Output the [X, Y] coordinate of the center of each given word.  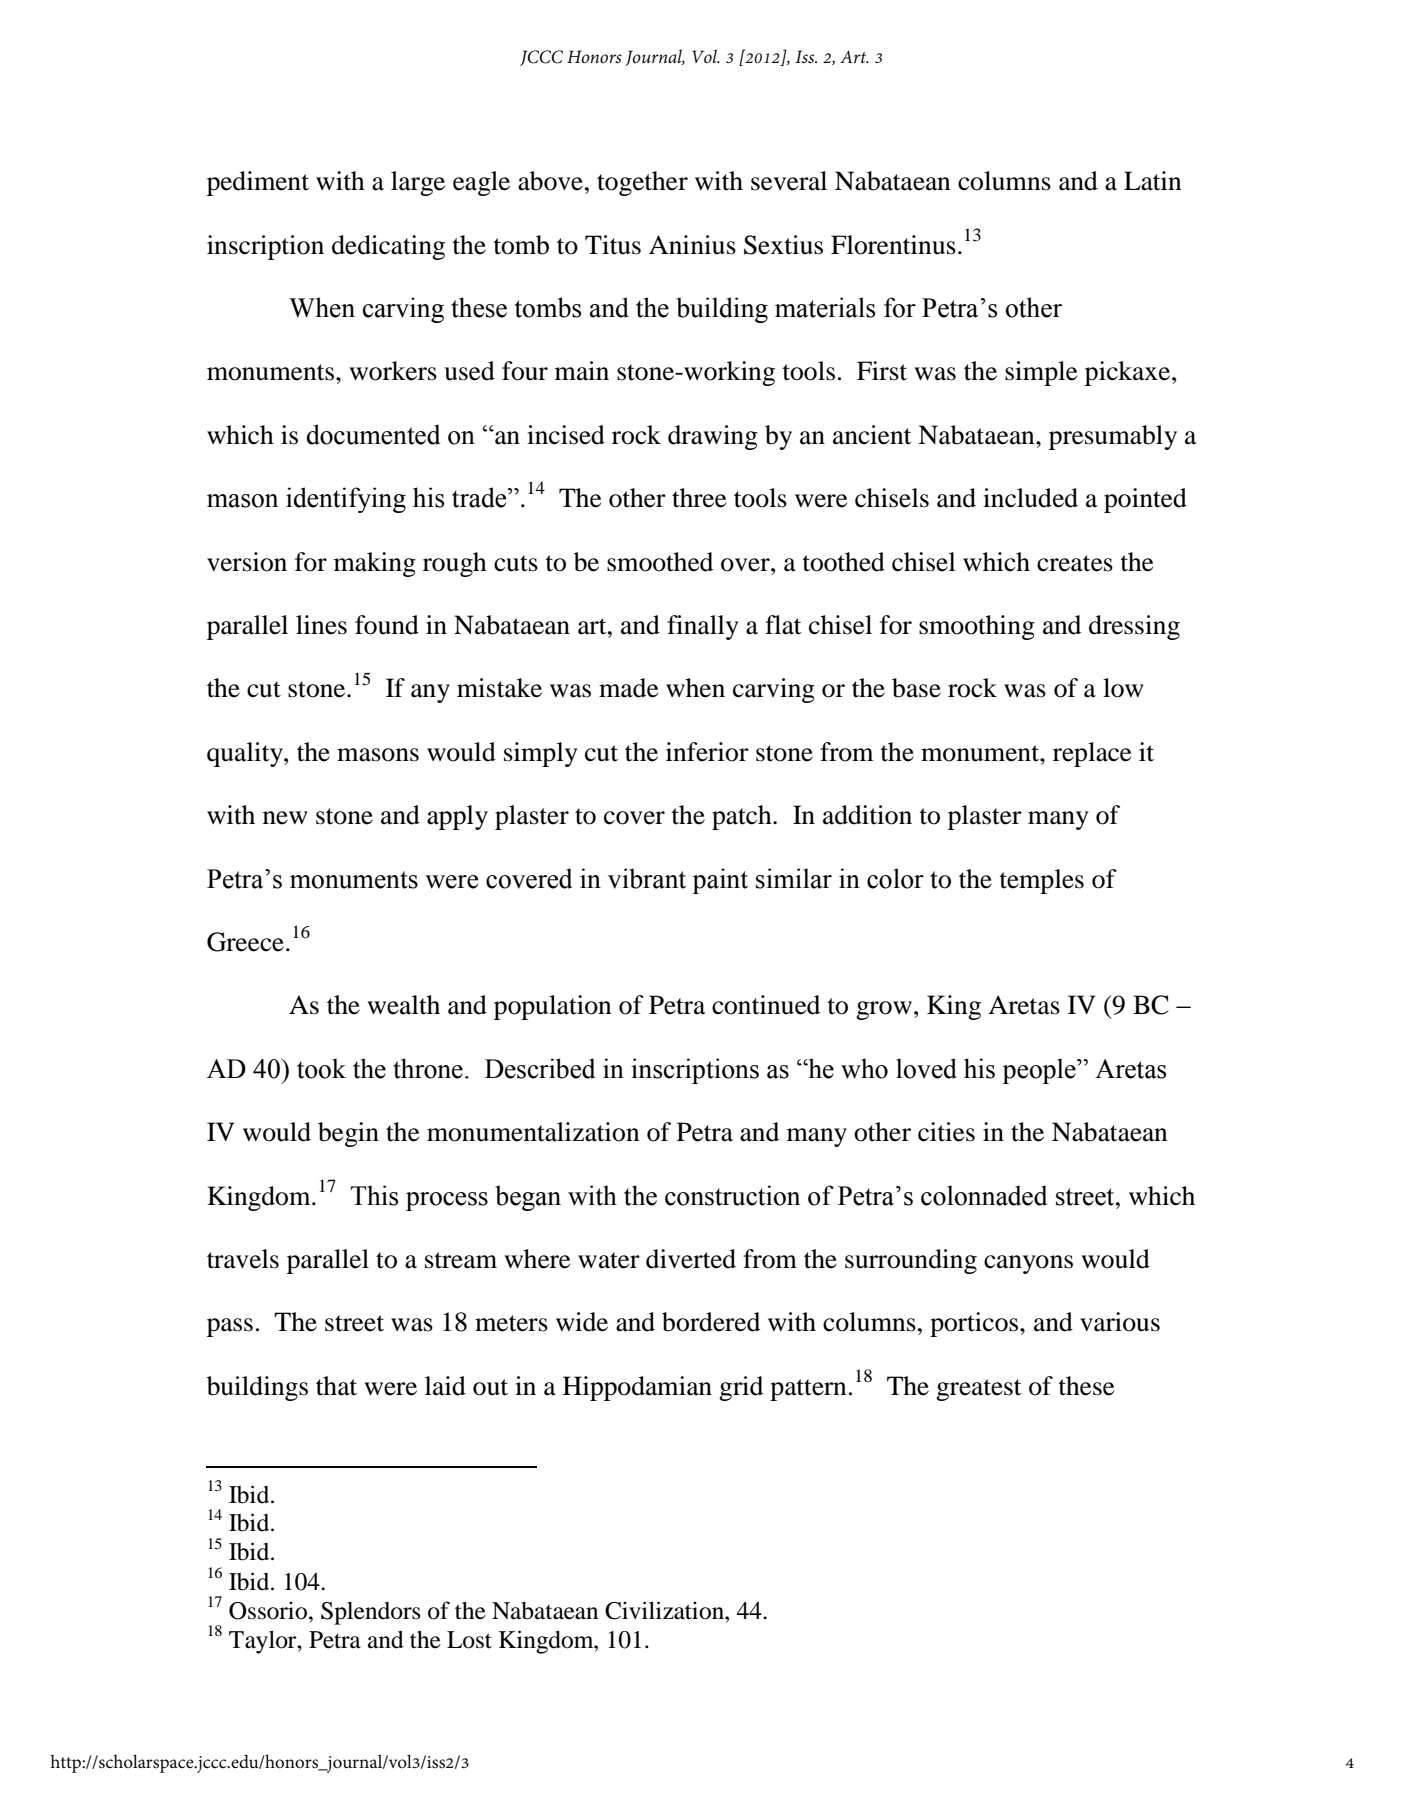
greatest [979, 1390]
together [642, 183]
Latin [1153, 181]
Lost [469, 1640]
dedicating [388, 247]
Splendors [371, 1613]
